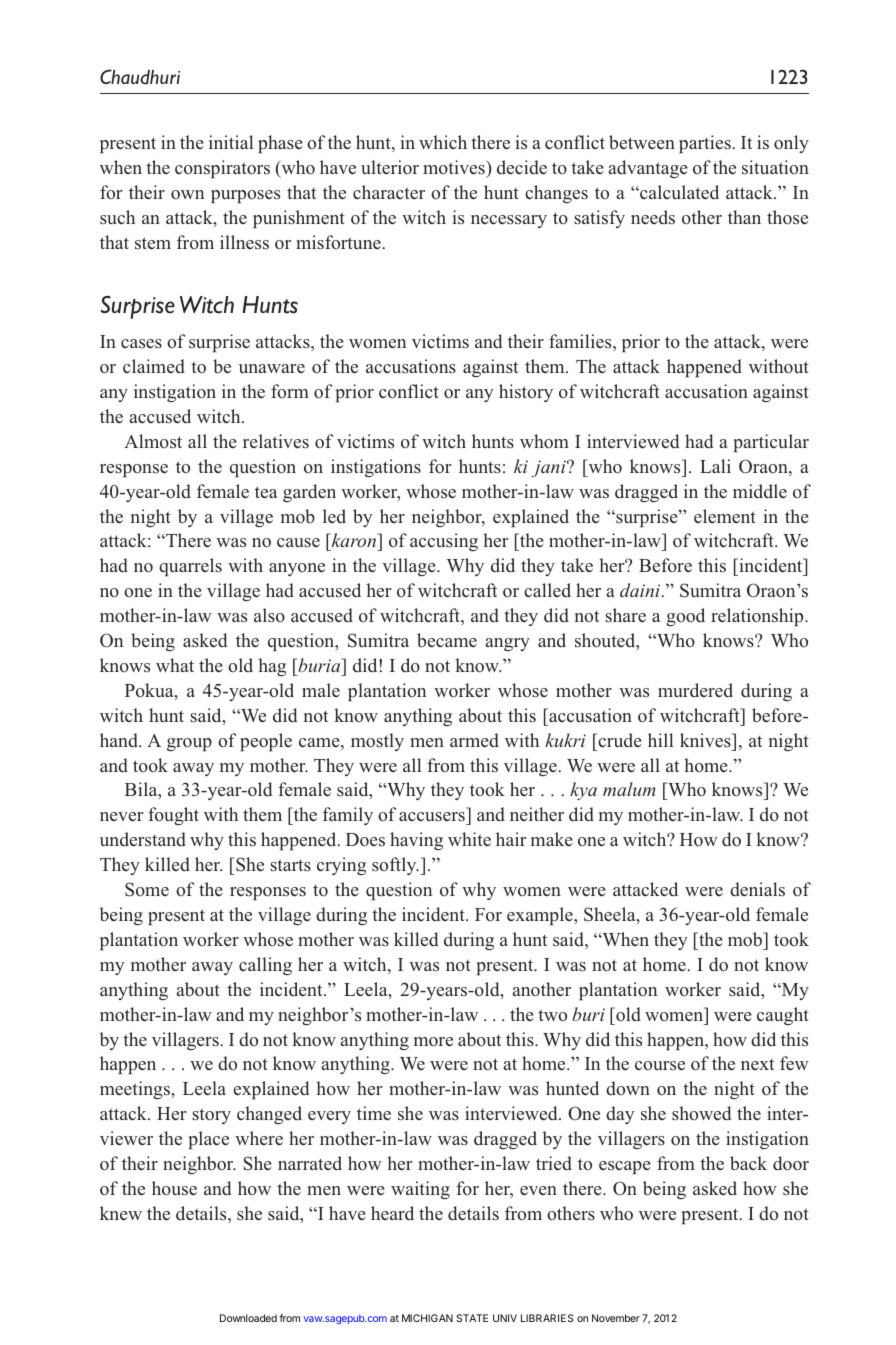  I want to click on parties, so click(705, 144).
